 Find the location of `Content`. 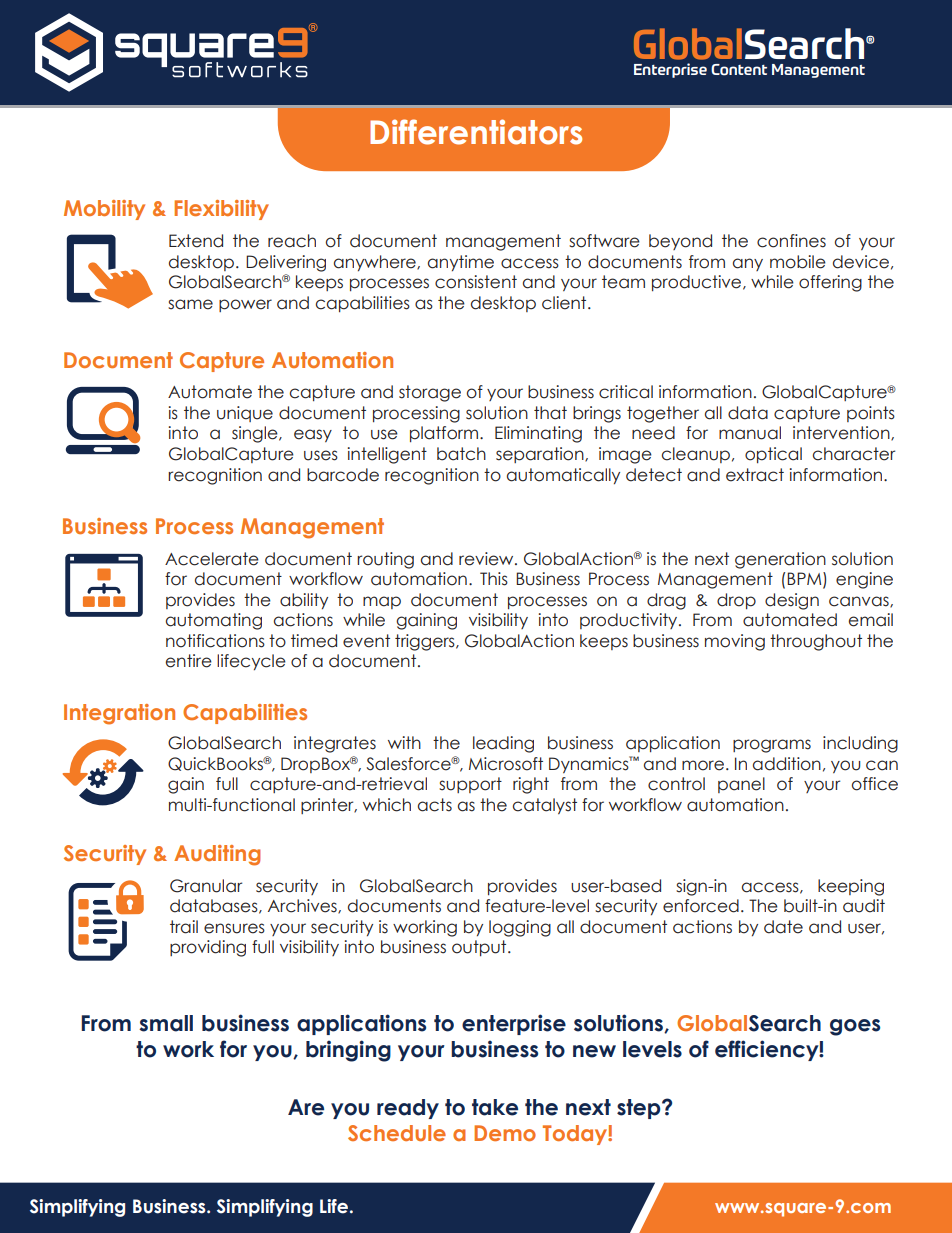

Content is located at coordinates (739, 70).
